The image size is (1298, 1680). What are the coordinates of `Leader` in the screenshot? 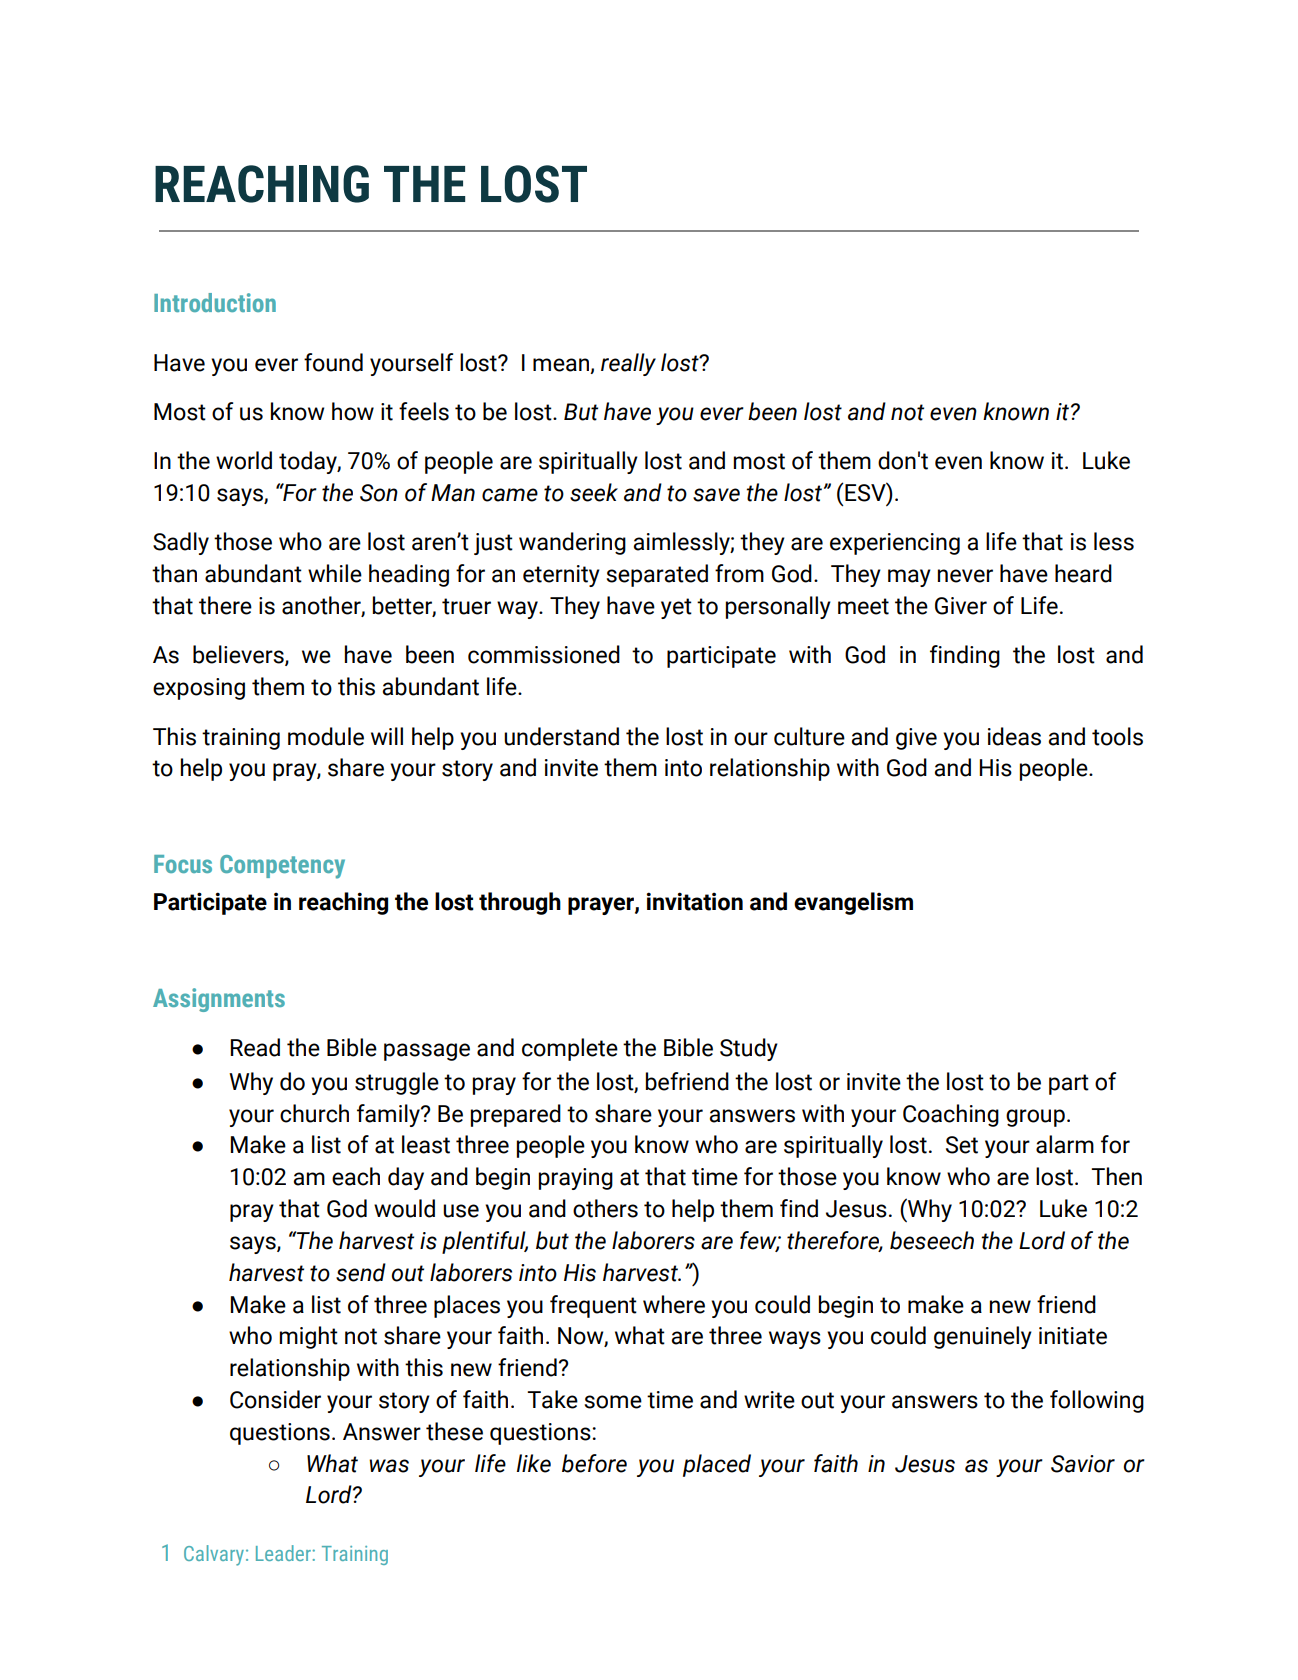 It's located at (284, 1553).
